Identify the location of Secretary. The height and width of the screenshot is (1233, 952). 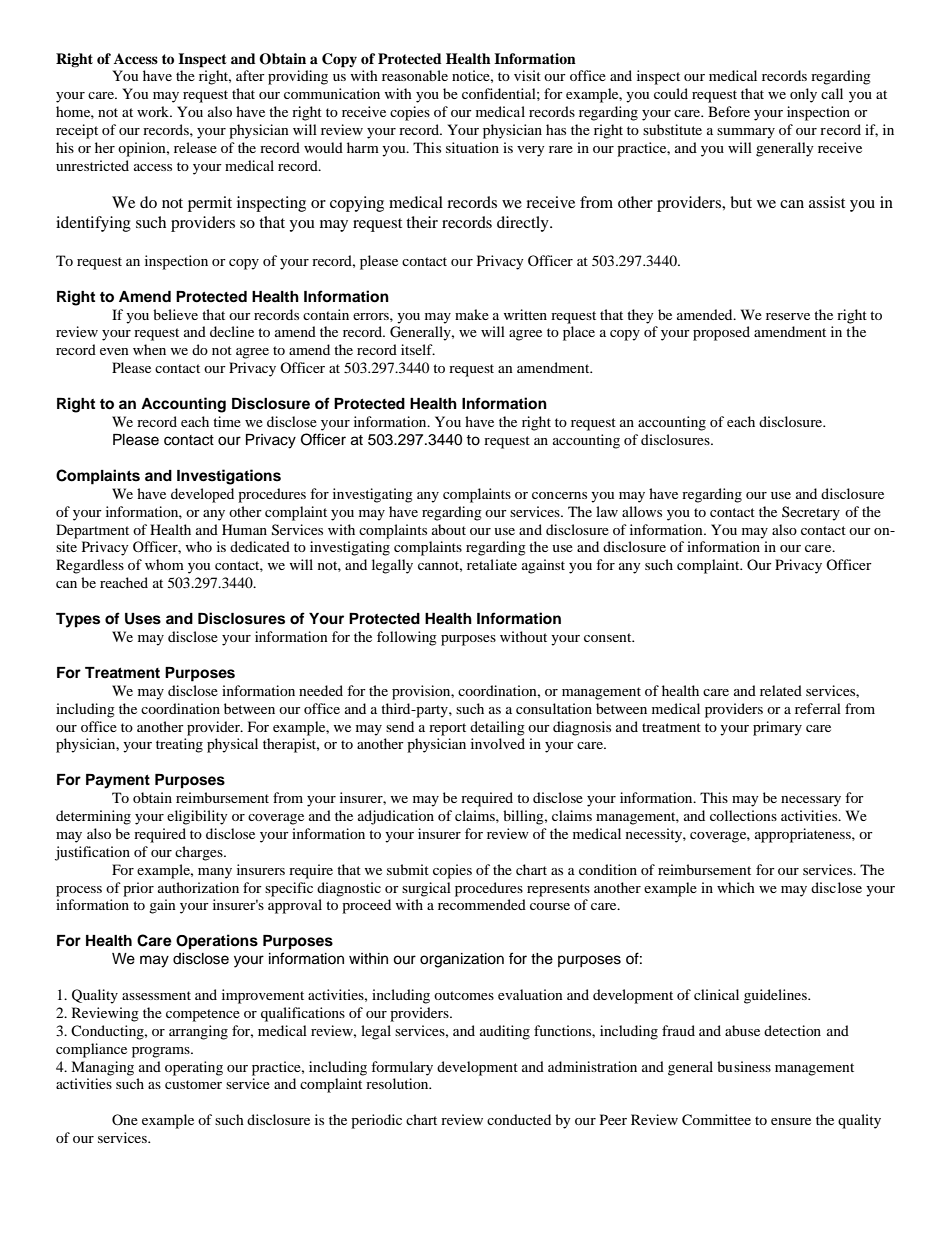
(811, 513).
